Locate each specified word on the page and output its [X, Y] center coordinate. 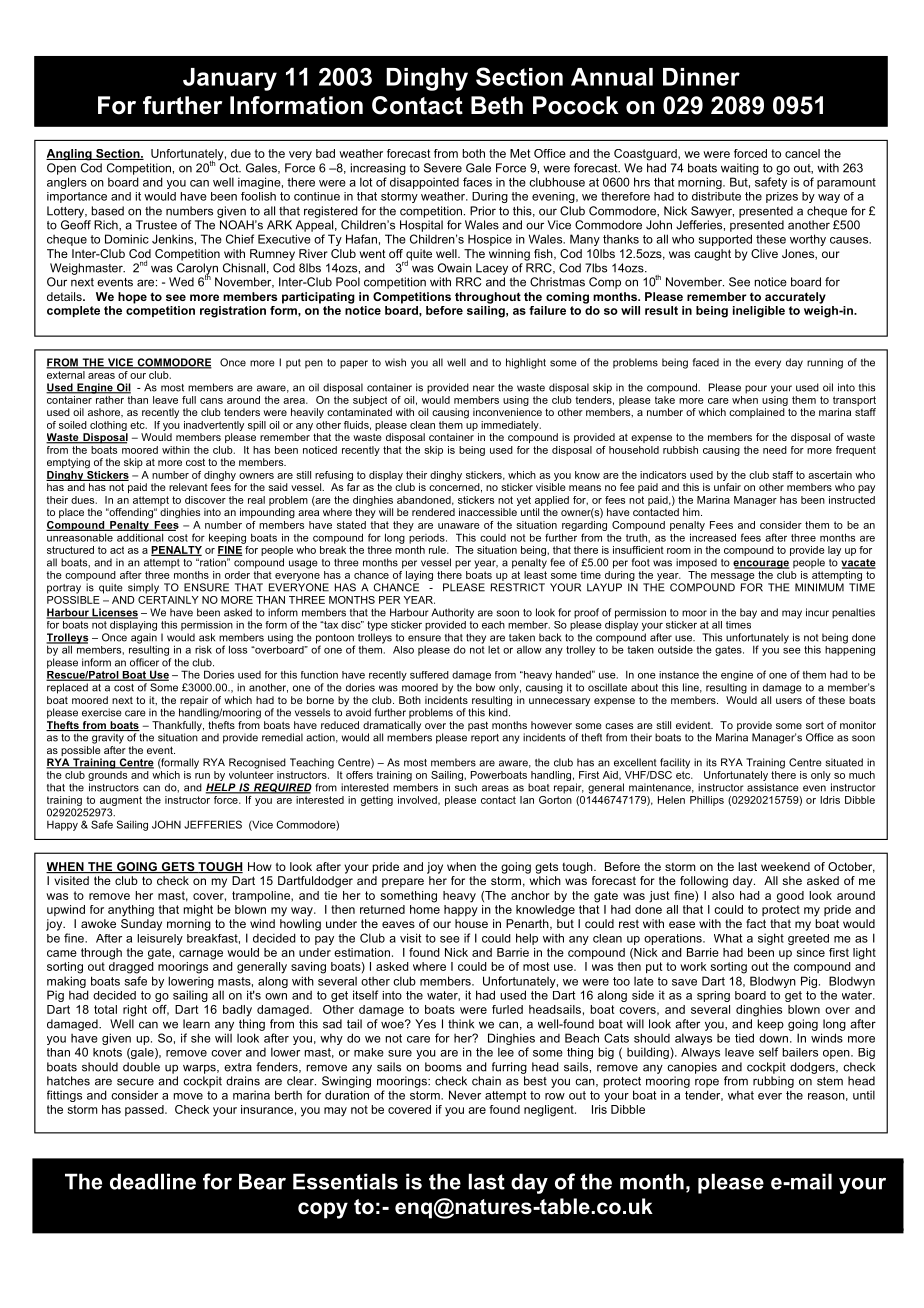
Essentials [345, 1181]
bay [748, 613]
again [144, 638]
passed [145, 1110]
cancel [802, 153]
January [230, 79]
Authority [452, 613]
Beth [497, 105]
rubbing [773, 1082]
